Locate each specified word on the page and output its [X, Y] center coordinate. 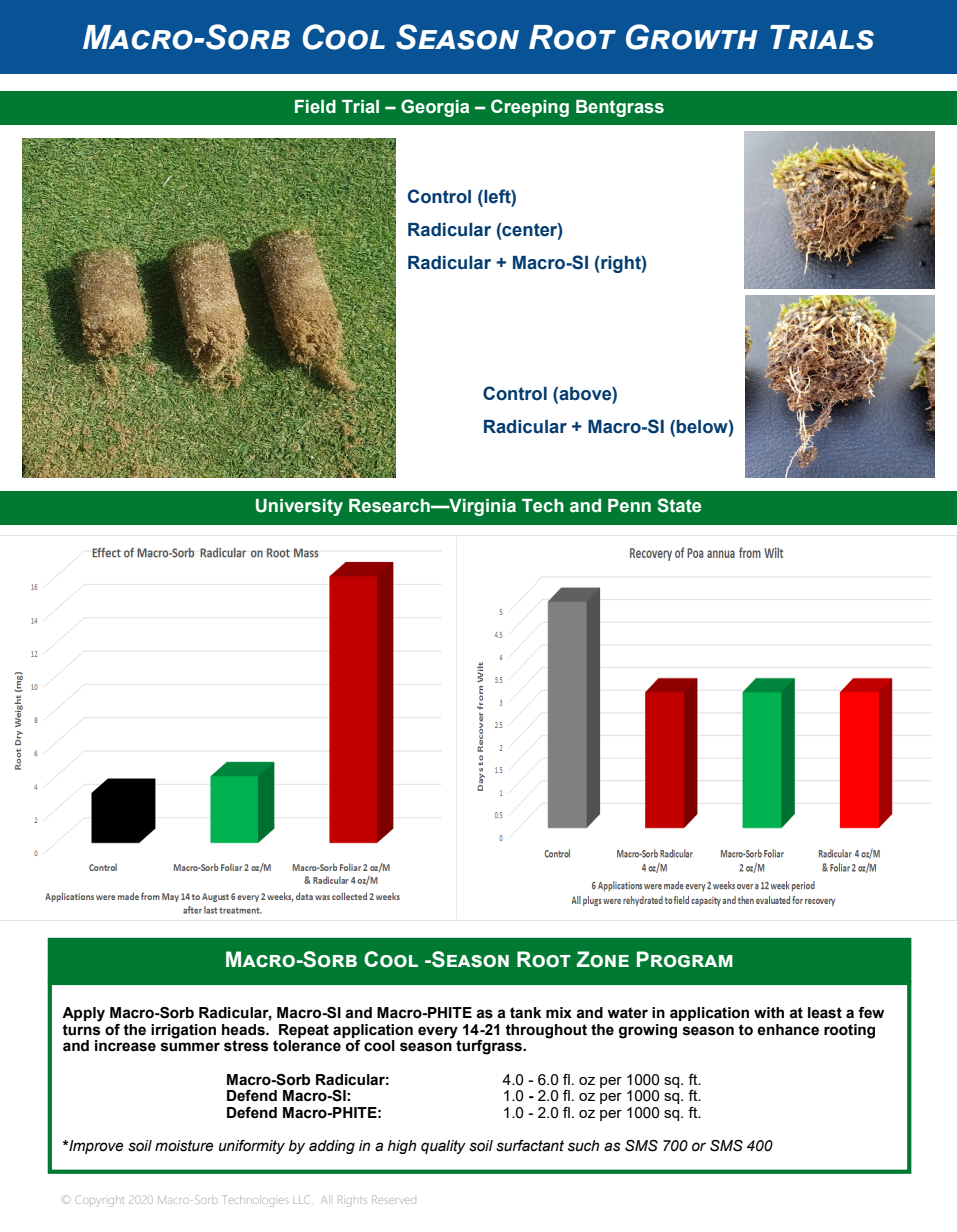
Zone [603, 959]
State [679, 505]
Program [685, 959]
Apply [83, 1014]
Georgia [435, 108]
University [299, 507]
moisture [184, 1146]
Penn [629, 506]
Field [315, 107]
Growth [692, 37]
